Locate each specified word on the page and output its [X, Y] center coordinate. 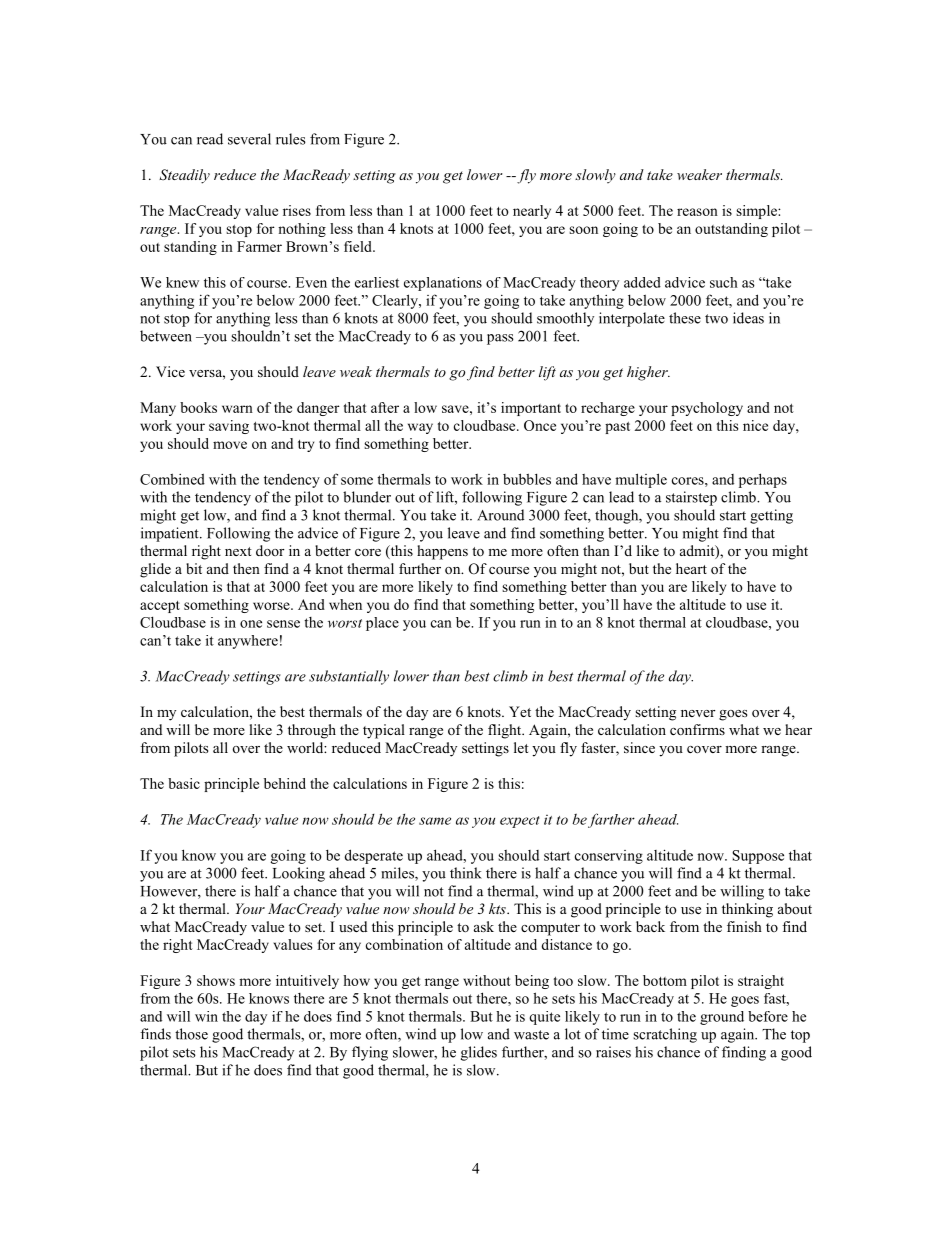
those [191, 1034]
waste [531, 1035]
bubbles [527, 479]
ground [722, 1018]
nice [755, 425]
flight [506, 731]
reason [697, 212]
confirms [697, 730]
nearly [532, 212]
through [312, 731]
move [230, 445]
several [249, 139]
